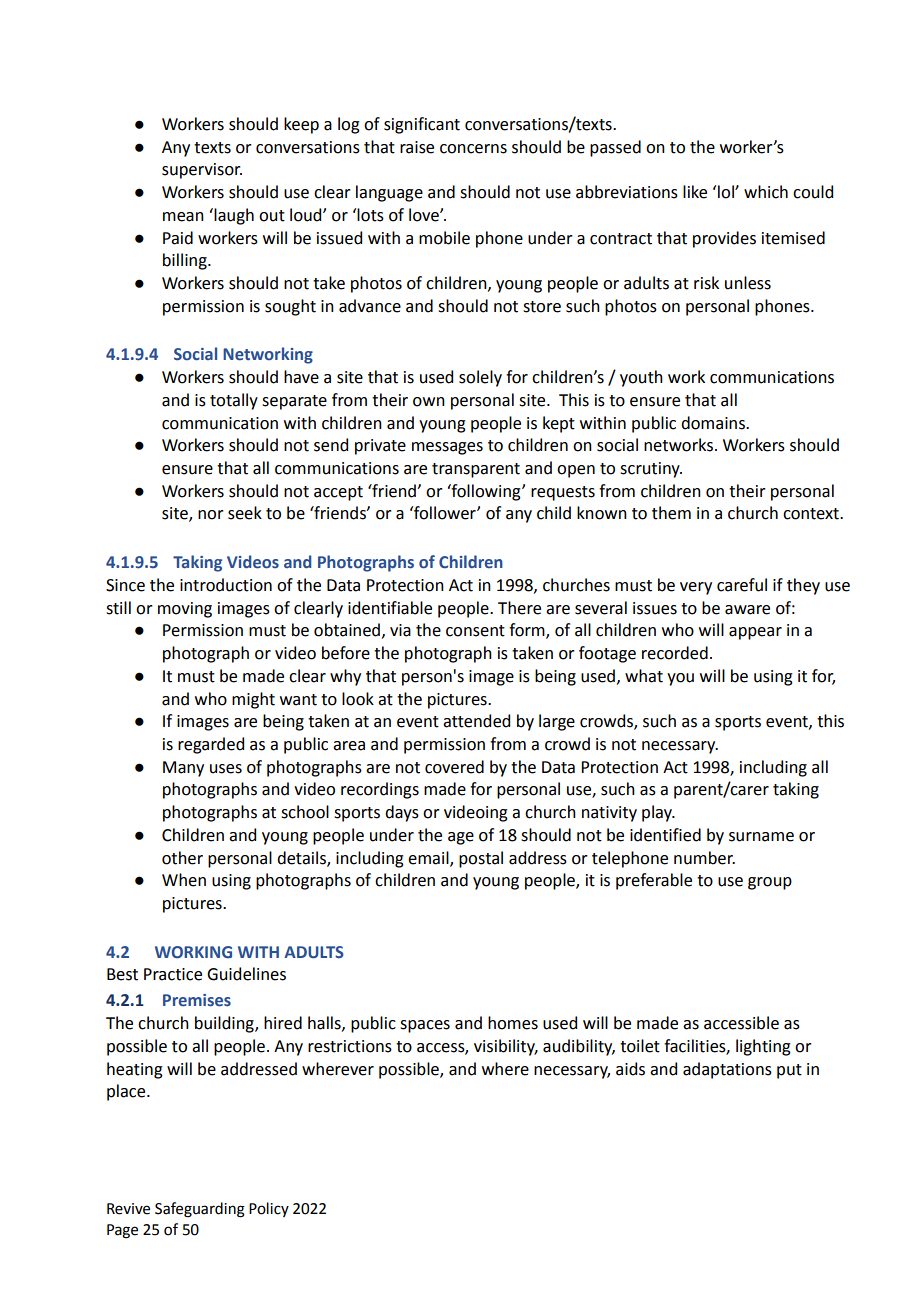 Image resolution: width=924 pixels, height=1307 pixels. Describe the element at coordinates (269, 1209) in the screenshot. I see `Policy` at that location.
